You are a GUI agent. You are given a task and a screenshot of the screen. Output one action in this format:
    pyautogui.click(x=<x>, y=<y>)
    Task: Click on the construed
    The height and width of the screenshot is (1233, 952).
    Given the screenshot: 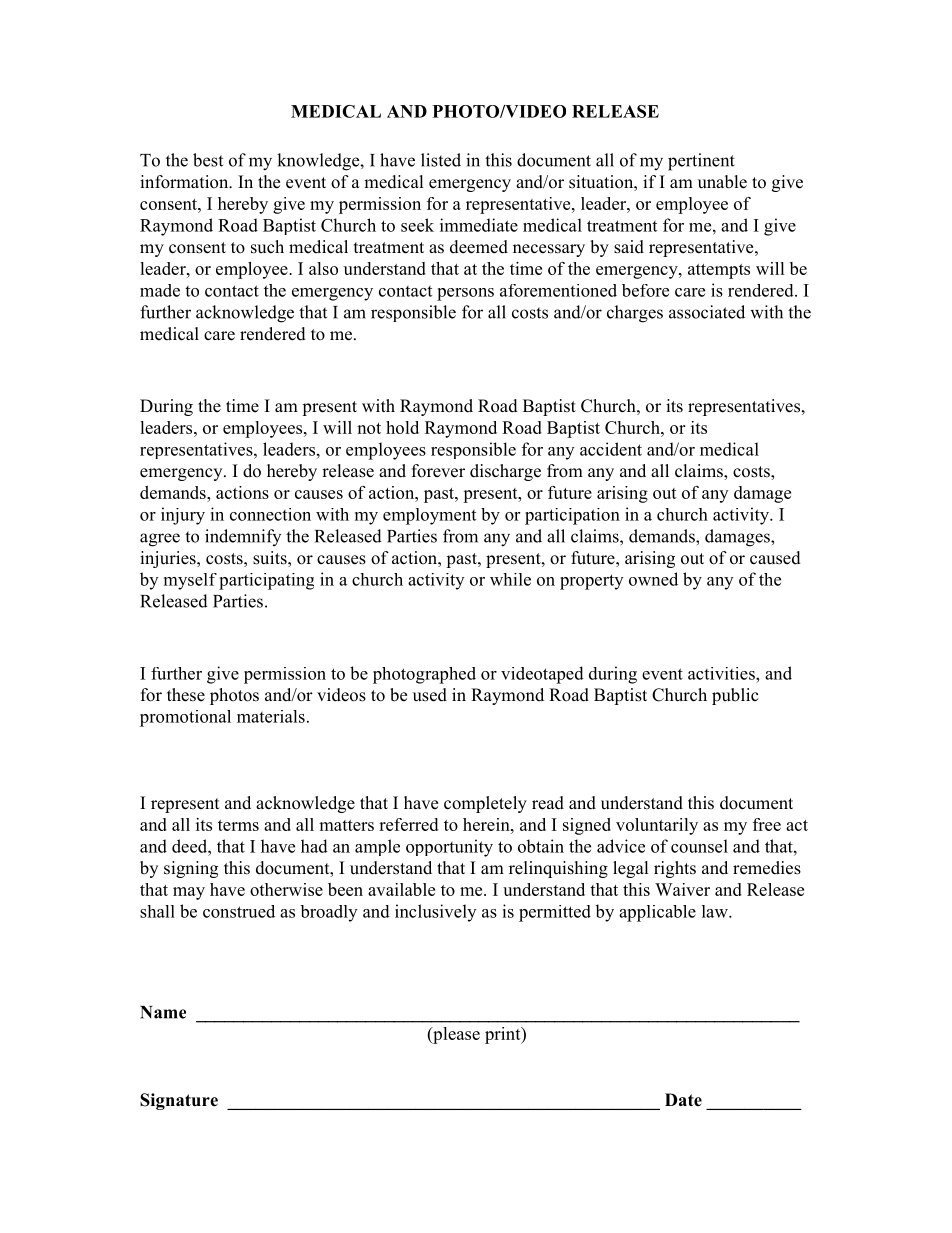 What is the action you would take?
    pyautogui.click(x=239, y=911)
